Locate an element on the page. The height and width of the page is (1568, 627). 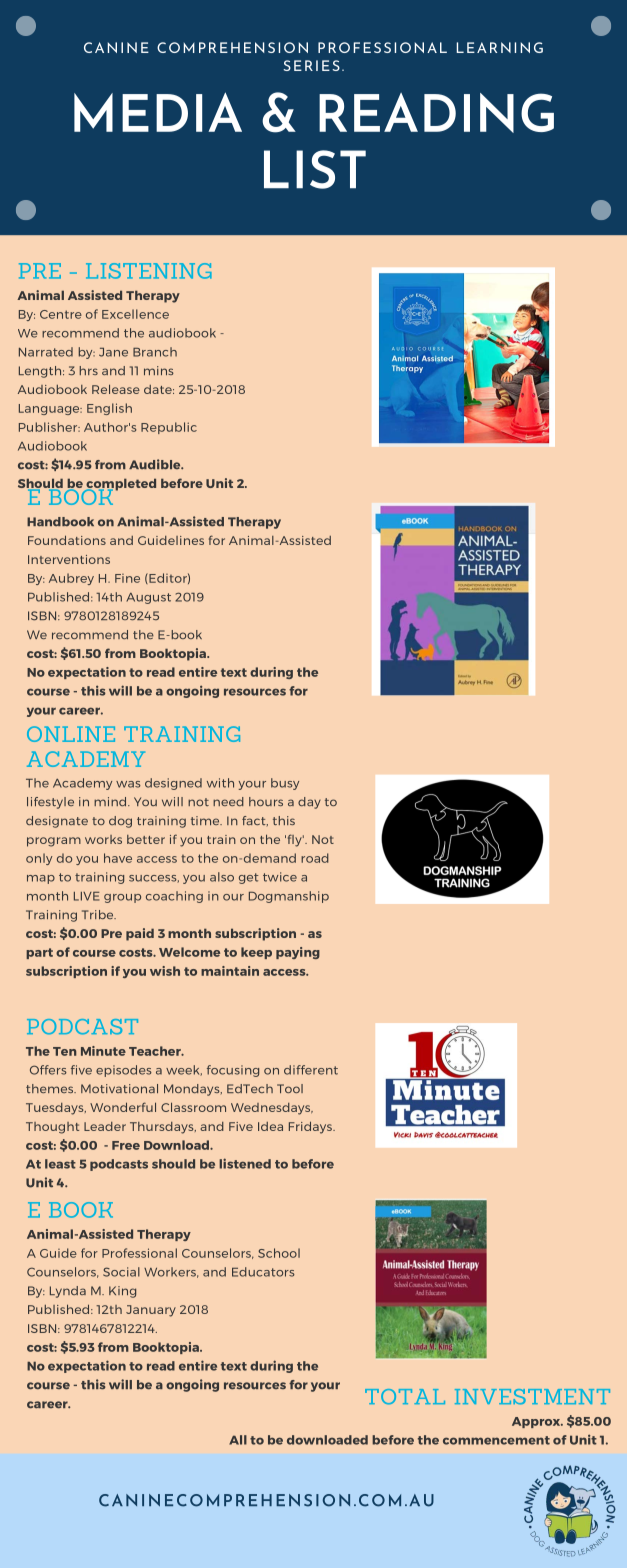
LEARNING is located at coordinates (500, 47).
